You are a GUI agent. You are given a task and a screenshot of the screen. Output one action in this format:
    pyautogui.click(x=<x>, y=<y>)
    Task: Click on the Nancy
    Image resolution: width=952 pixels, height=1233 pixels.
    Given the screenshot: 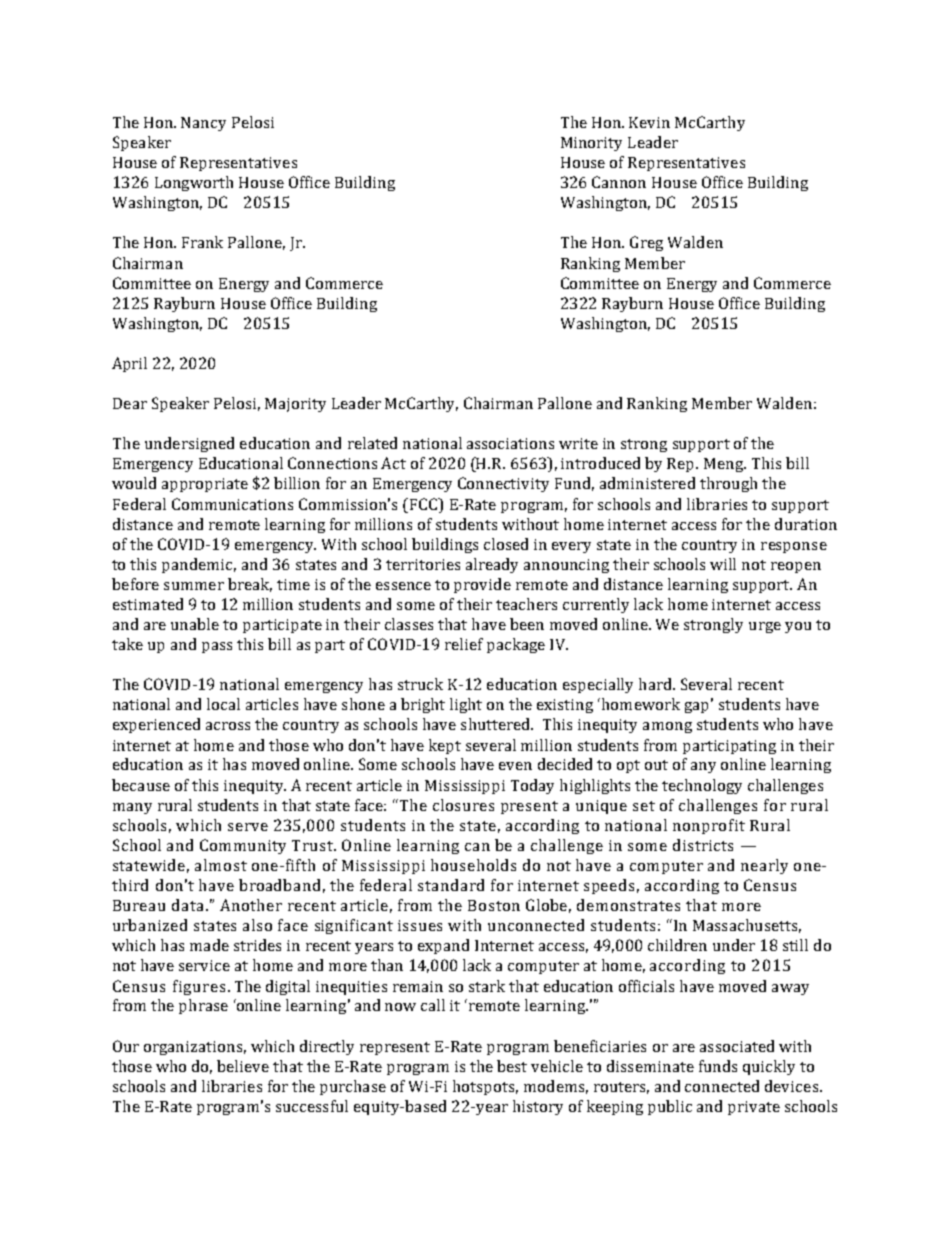 What is the action you would take?
    pyautogui.click(x=203, y=124)
